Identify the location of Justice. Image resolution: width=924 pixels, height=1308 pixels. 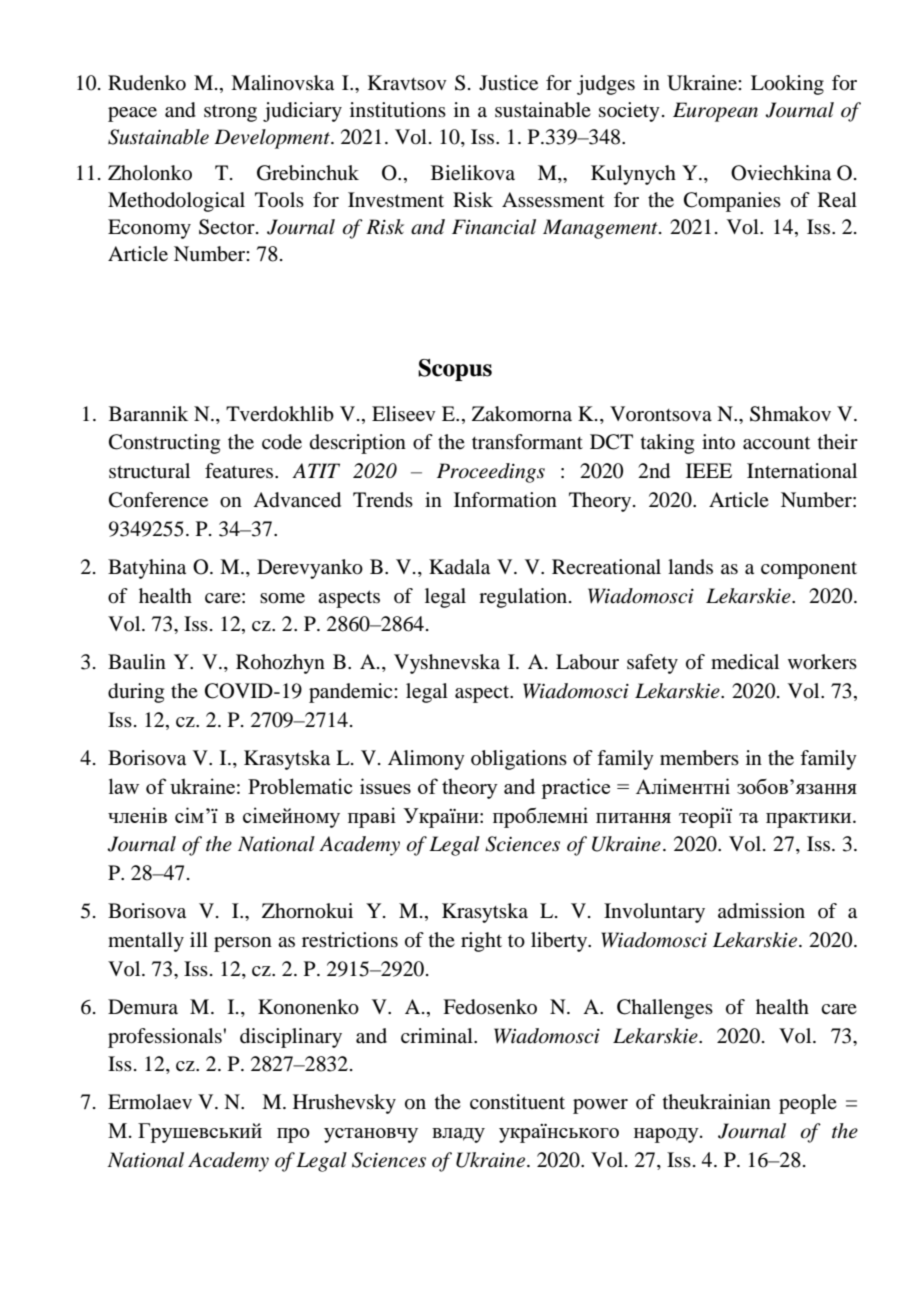
(508, 83).
